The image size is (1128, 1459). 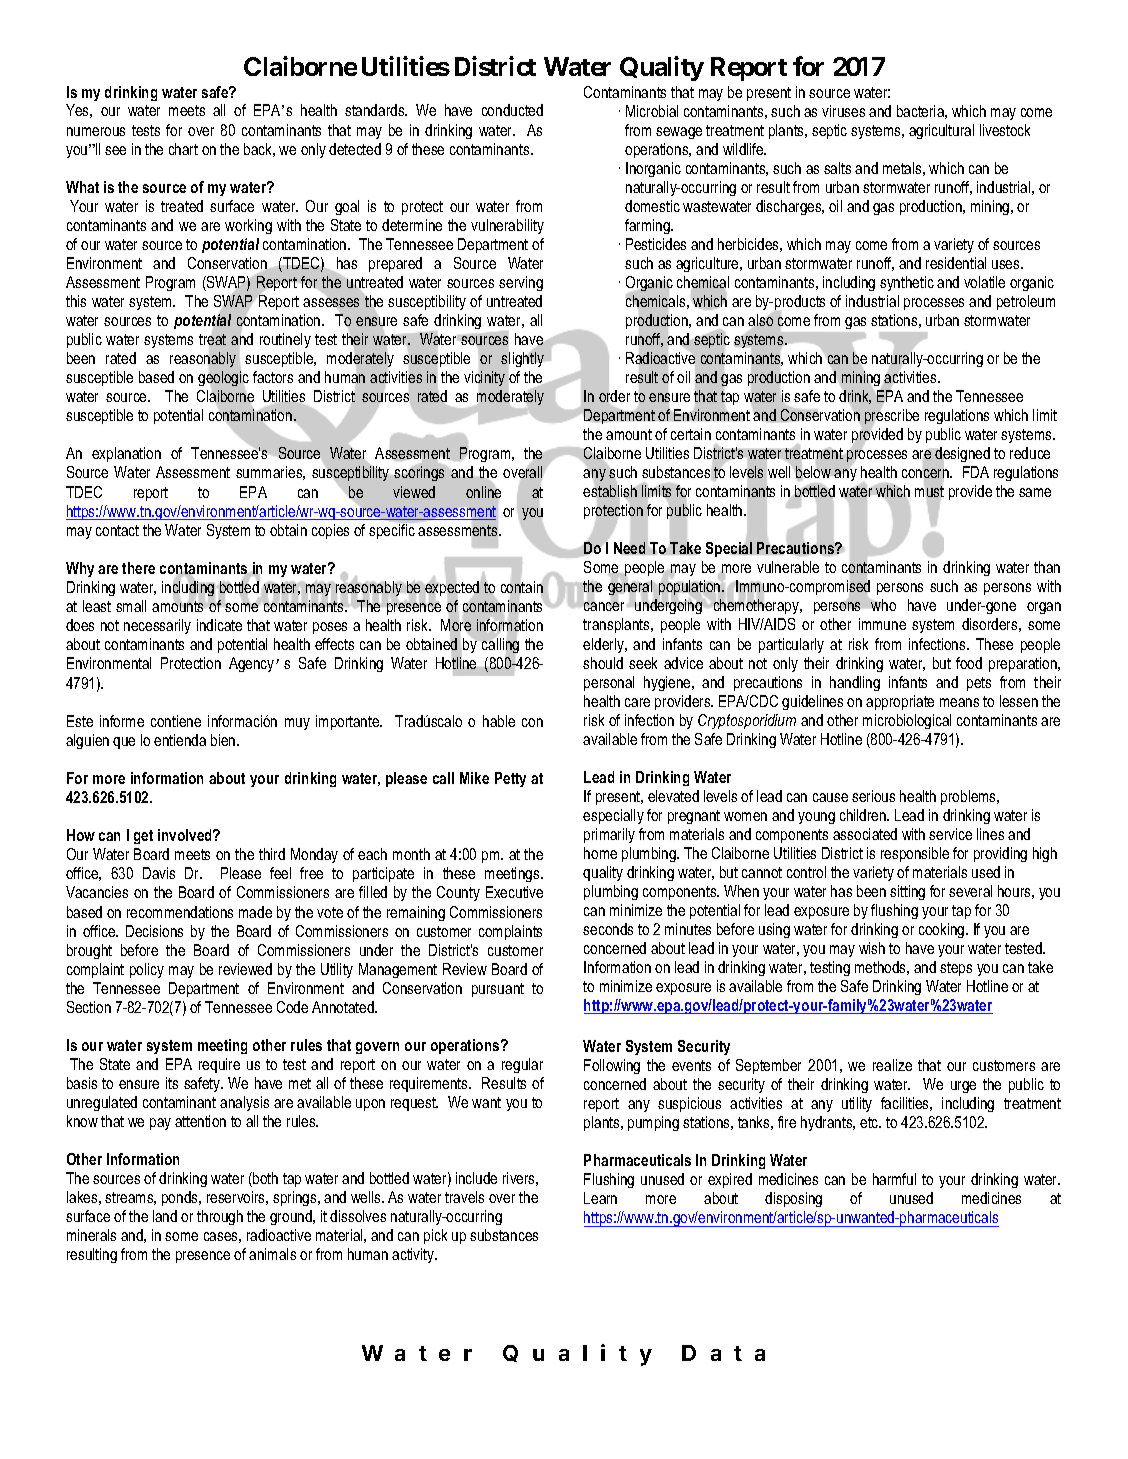 What do you see at coordinates (943, 930) in the screenshot?
I see `cooking` at bounding box center [943, 930].
